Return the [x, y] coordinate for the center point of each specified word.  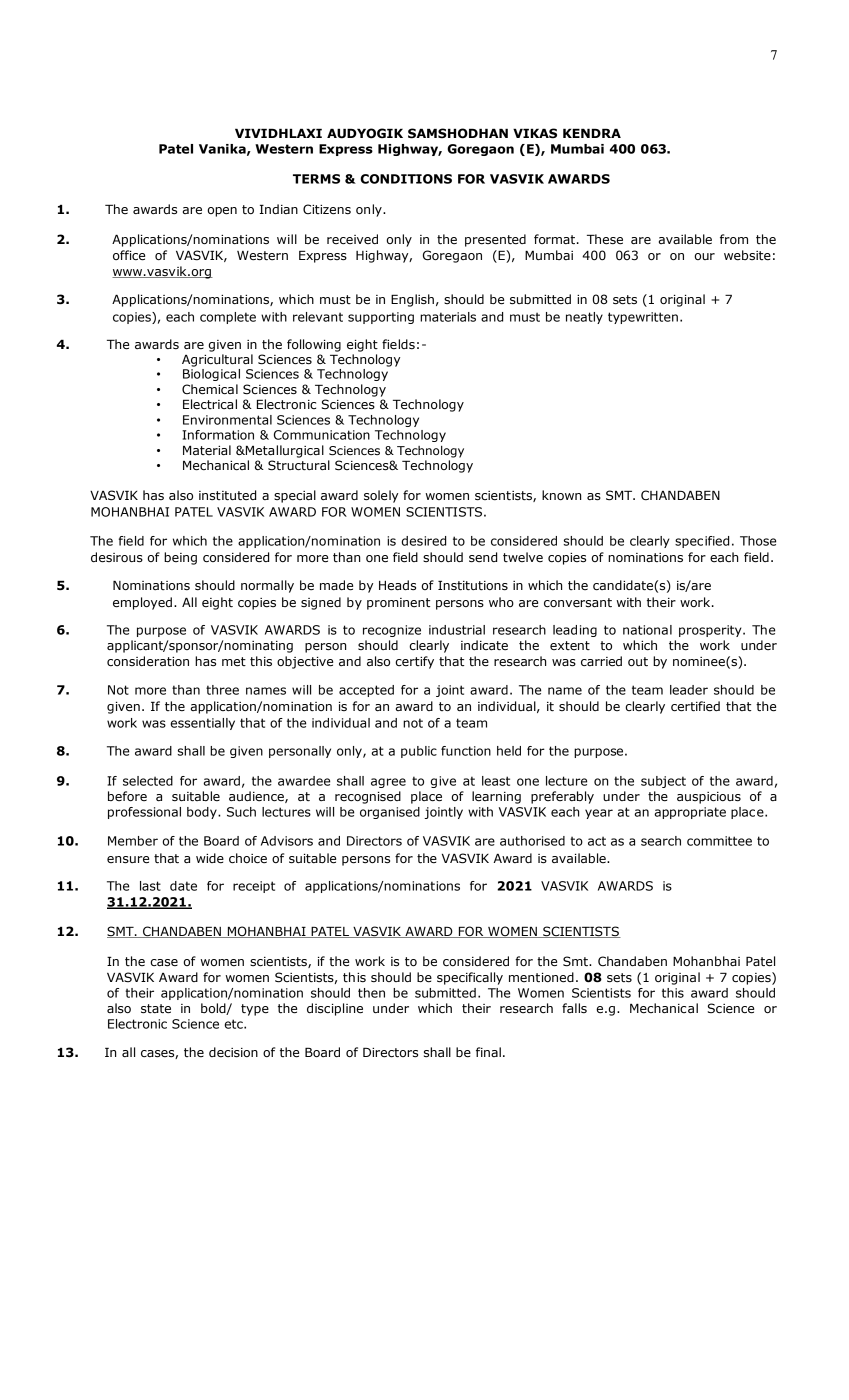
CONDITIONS [406, 179]
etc [235, 1024]
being [180, 558]
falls [574, 1008]
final [488, 1052]
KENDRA [592, 133]
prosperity [711, 631]
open [222, 212]
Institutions [473, 585]
